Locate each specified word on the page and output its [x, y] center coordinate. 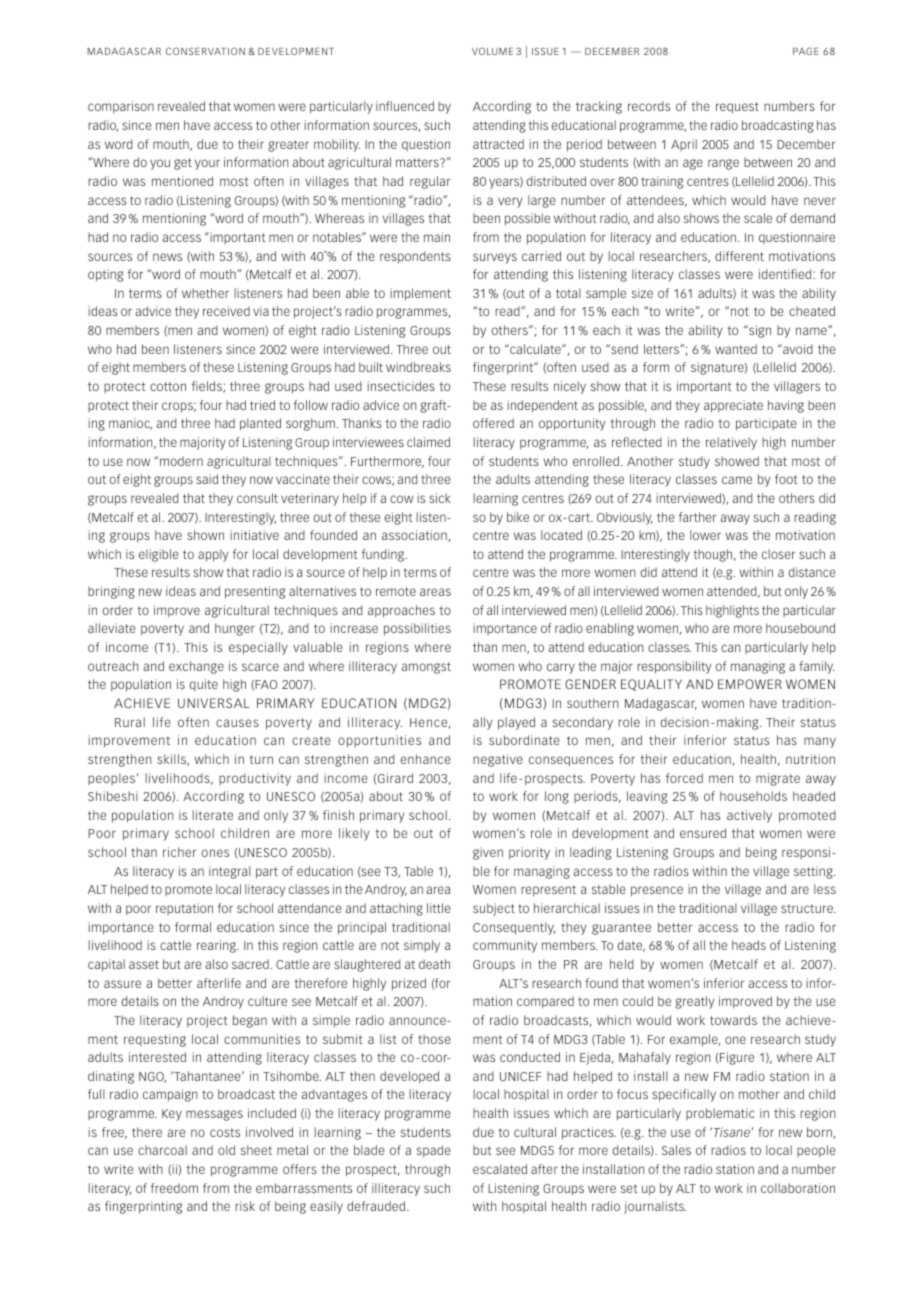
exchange [196, 667]
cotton [168, 386]
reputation [184, 909]
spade [434, 1151]
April [684, 145]
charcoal [162, 1150]
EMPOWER [750, 684]
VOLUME [492, 51]
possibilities [417, 629]
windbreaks [418, 367]
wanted [736, 349]
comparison [121, 107]
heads [749, 945]
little [439, 908]
